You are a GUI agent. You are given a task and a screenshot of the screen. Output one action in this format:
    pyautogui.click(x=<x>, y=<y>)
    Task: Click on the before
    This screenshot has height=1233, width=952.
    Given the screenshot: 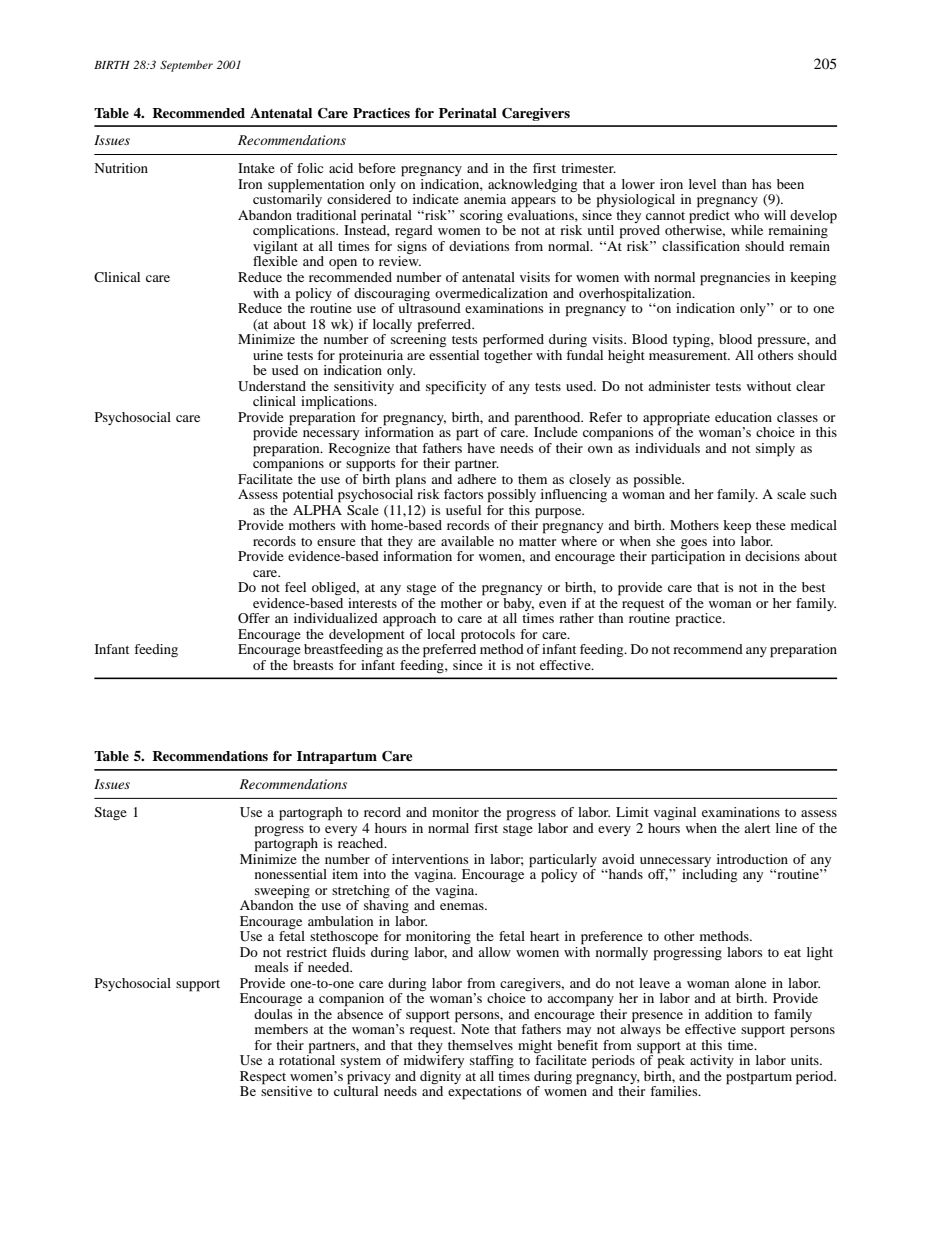 What is the action you would take?
    pyautogui.click(x=377, y=168)
